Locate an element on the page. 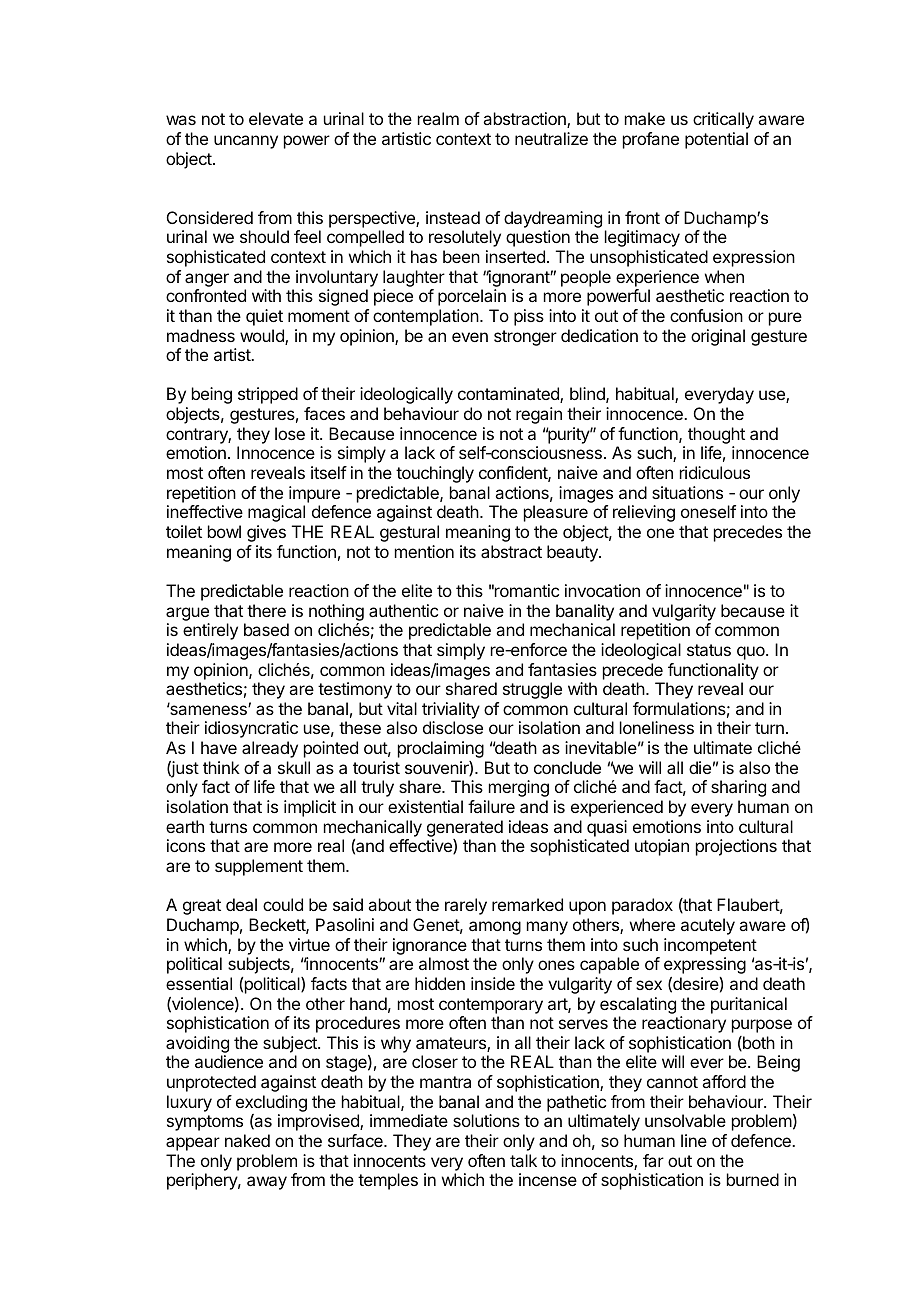 The image size is (924, 1308). potential is located at coordinates (716, 140).
